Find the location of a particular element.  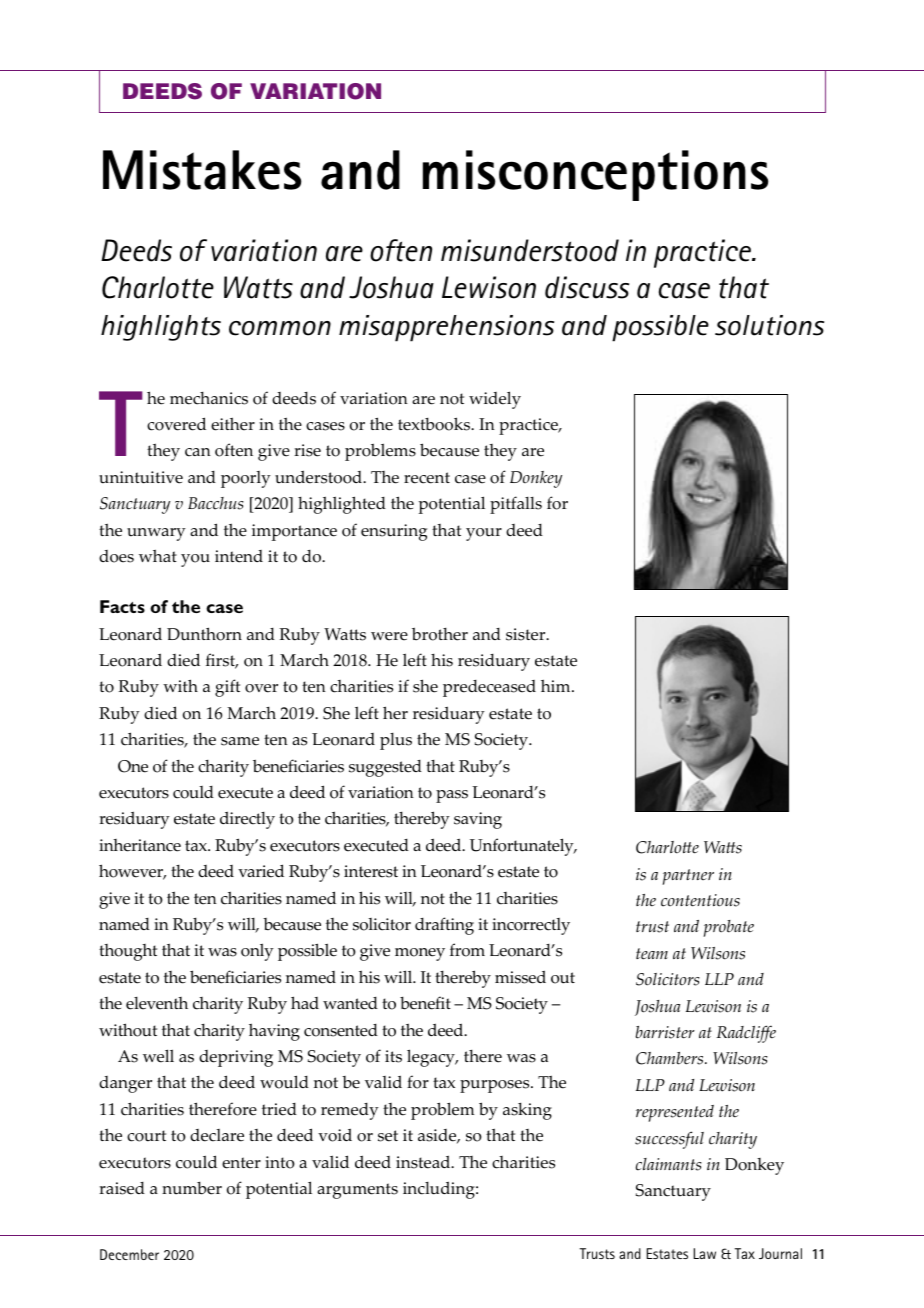

him is located at coordinates (557, 685).
